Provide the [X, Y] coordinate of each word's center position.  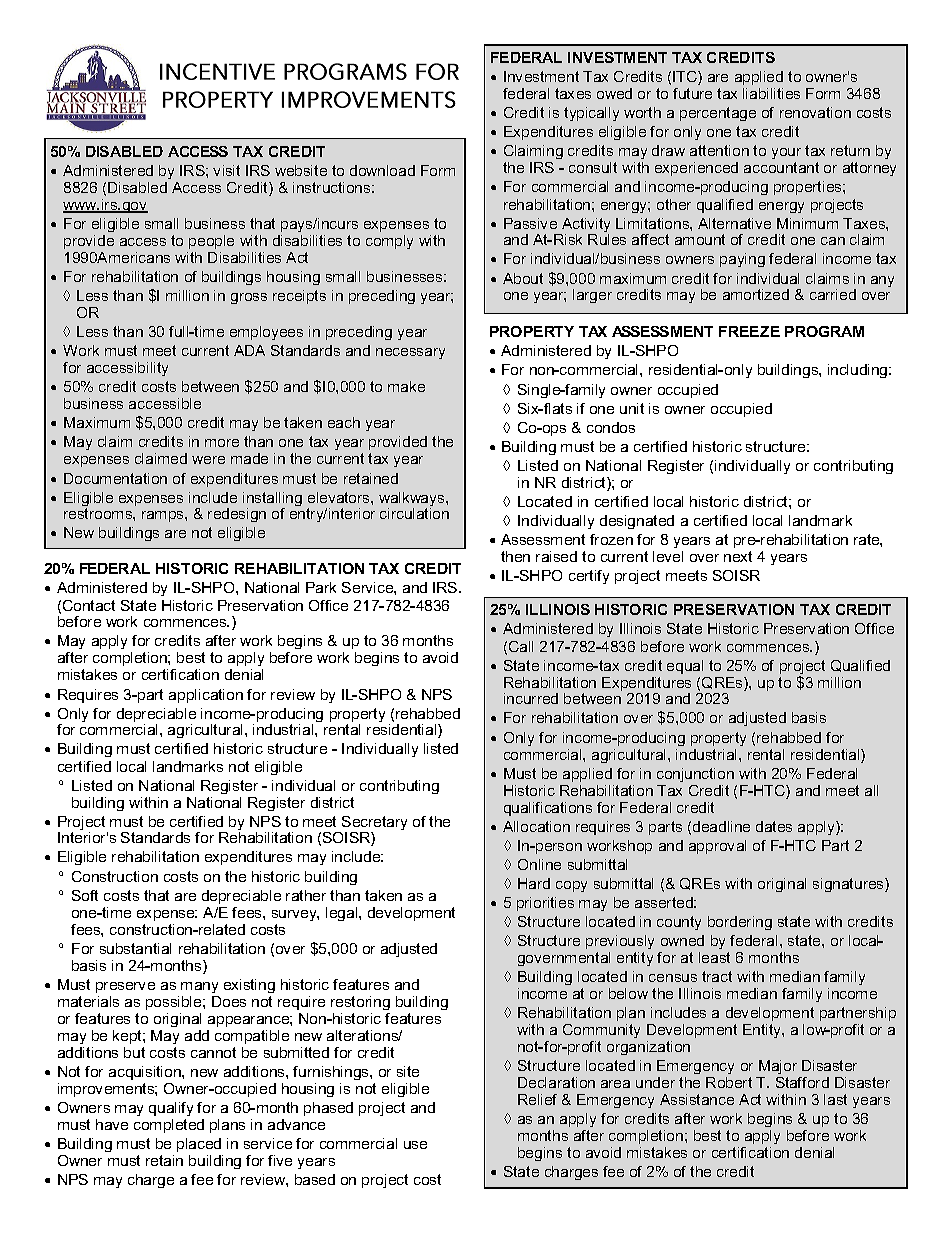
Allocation [536, 826]
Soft [85, 895]
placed [199, 1145]
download [382, 170]
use [415, 1145]
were [208, 460]
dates [774, 826]
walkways [413, 500]
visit [226, 170]
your [786, 155]
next [738, 556]
